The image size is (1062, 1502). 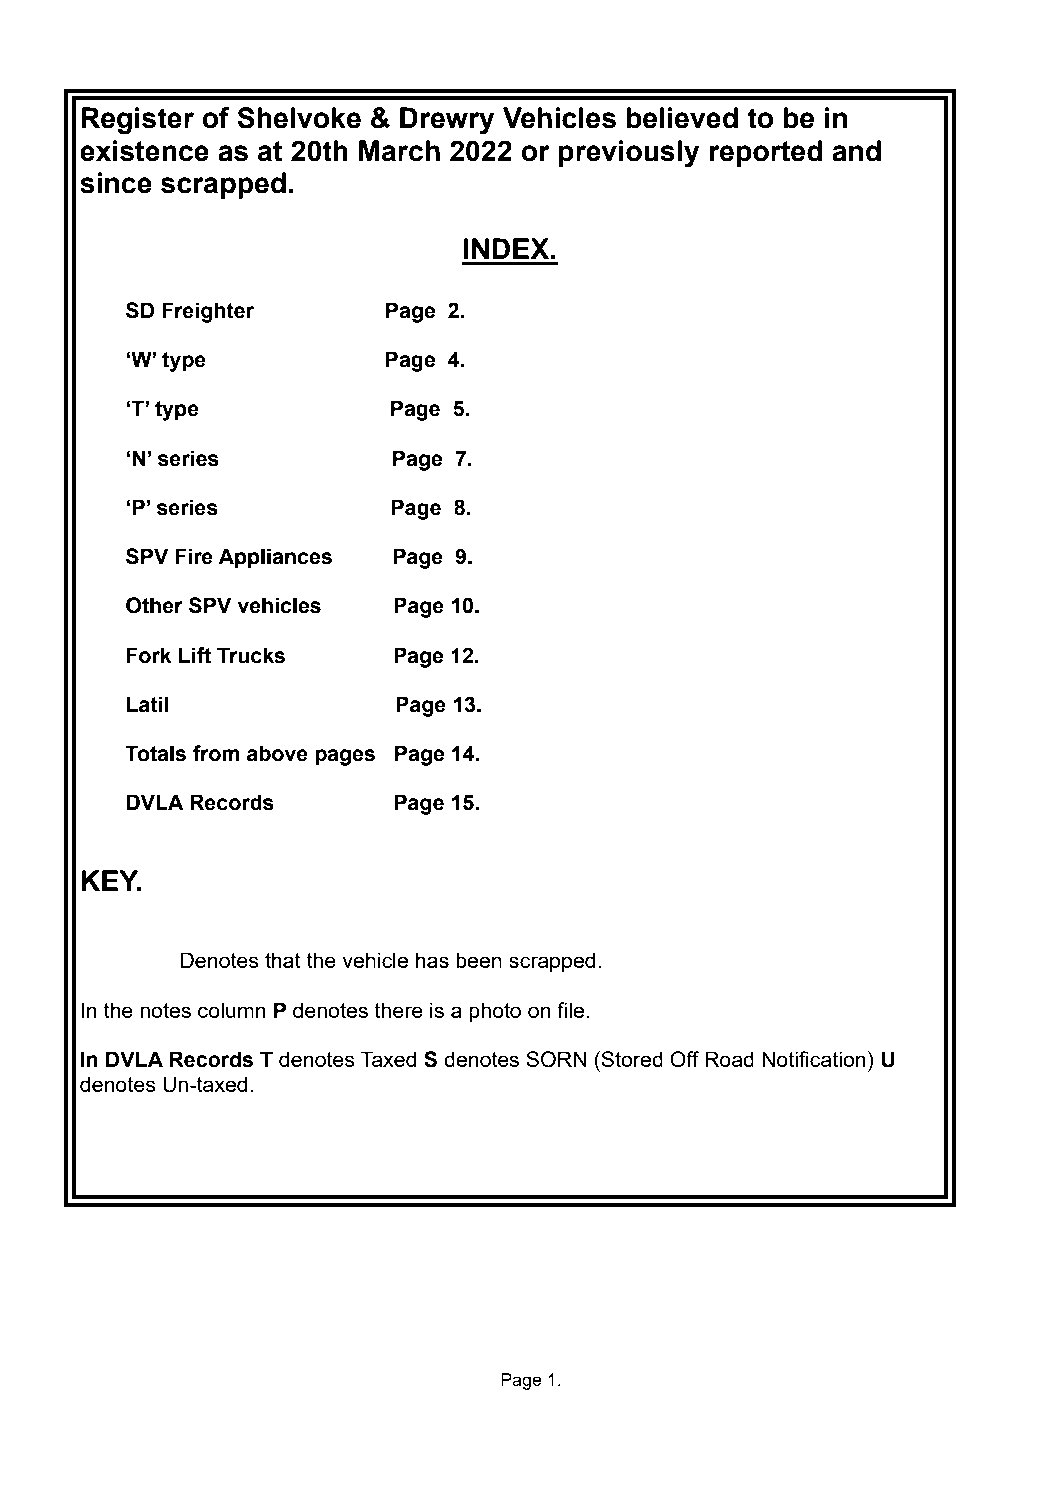 I want to click on column, so click(x=232, y=1010).
